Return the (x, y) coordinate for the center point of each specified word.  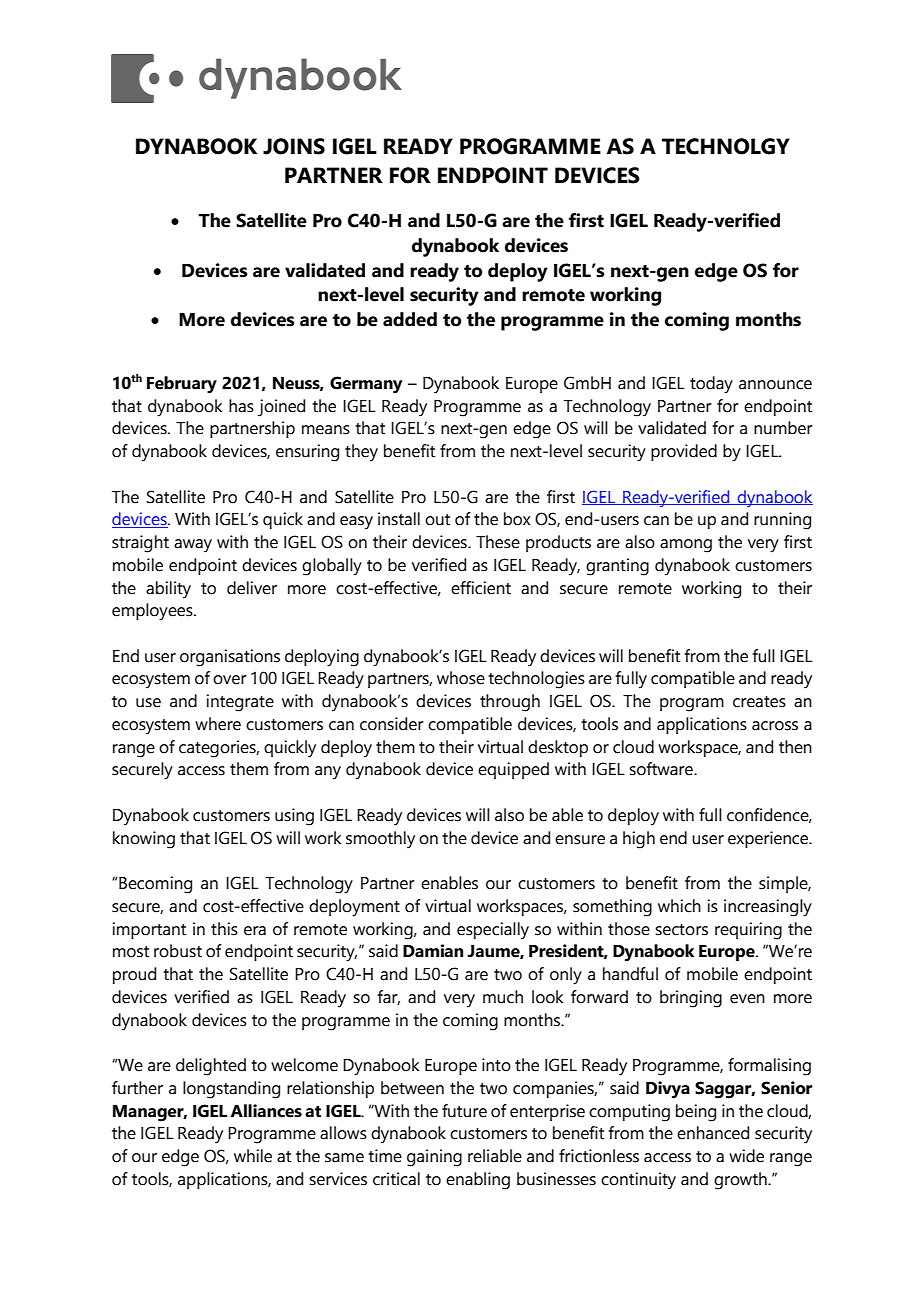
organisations (230, 658)
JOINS (294, 146)
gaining (434, 1158)
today (711, 385)
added (410, 319)
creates (759, 702)
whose (461, 678)
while (253, 1156)
